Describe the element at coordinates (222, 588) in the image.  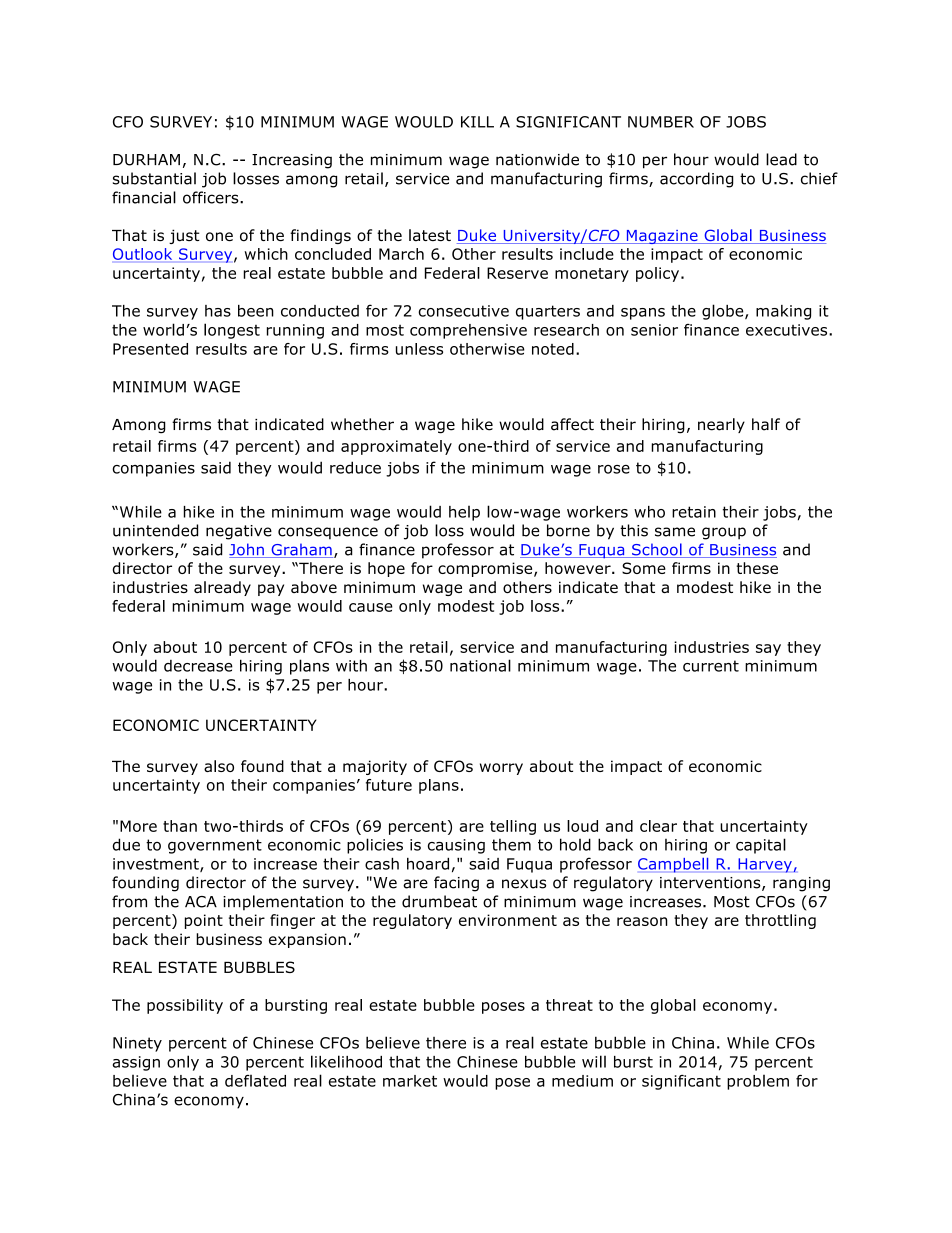
I see `already` at that location.
